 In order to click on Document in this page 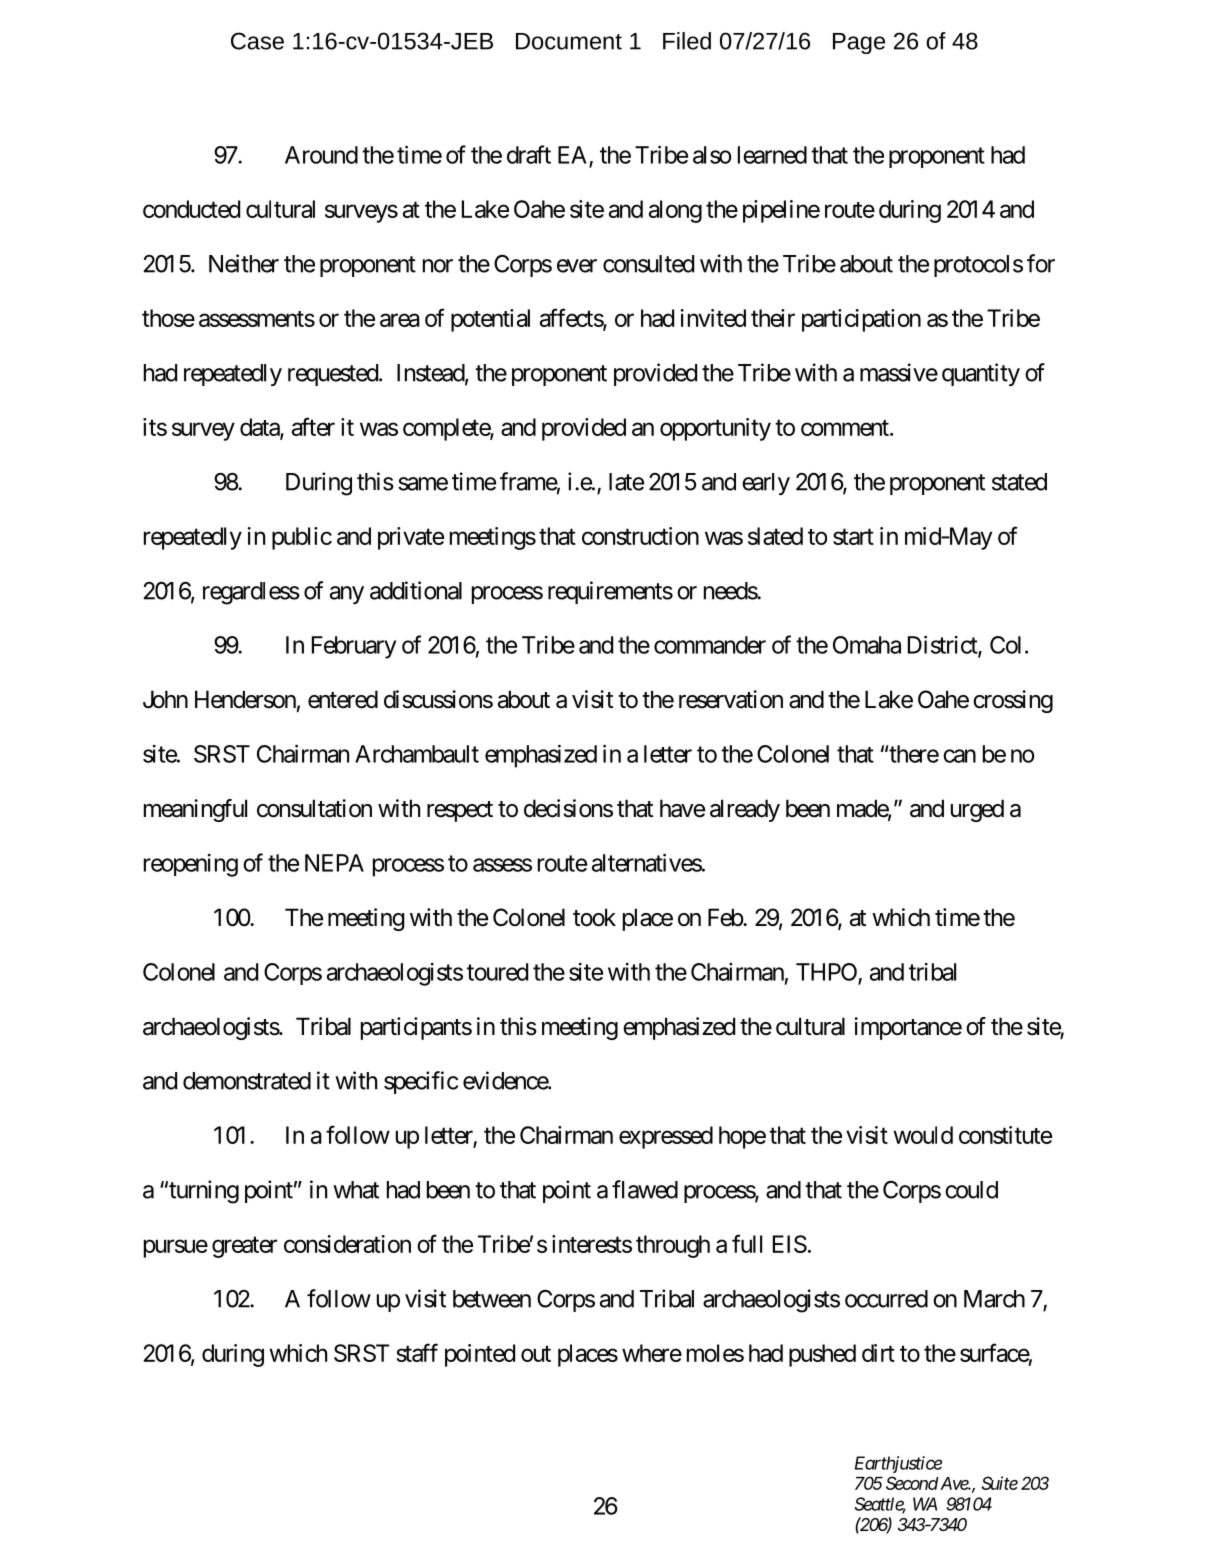, I will do `click(569, 41)`.
